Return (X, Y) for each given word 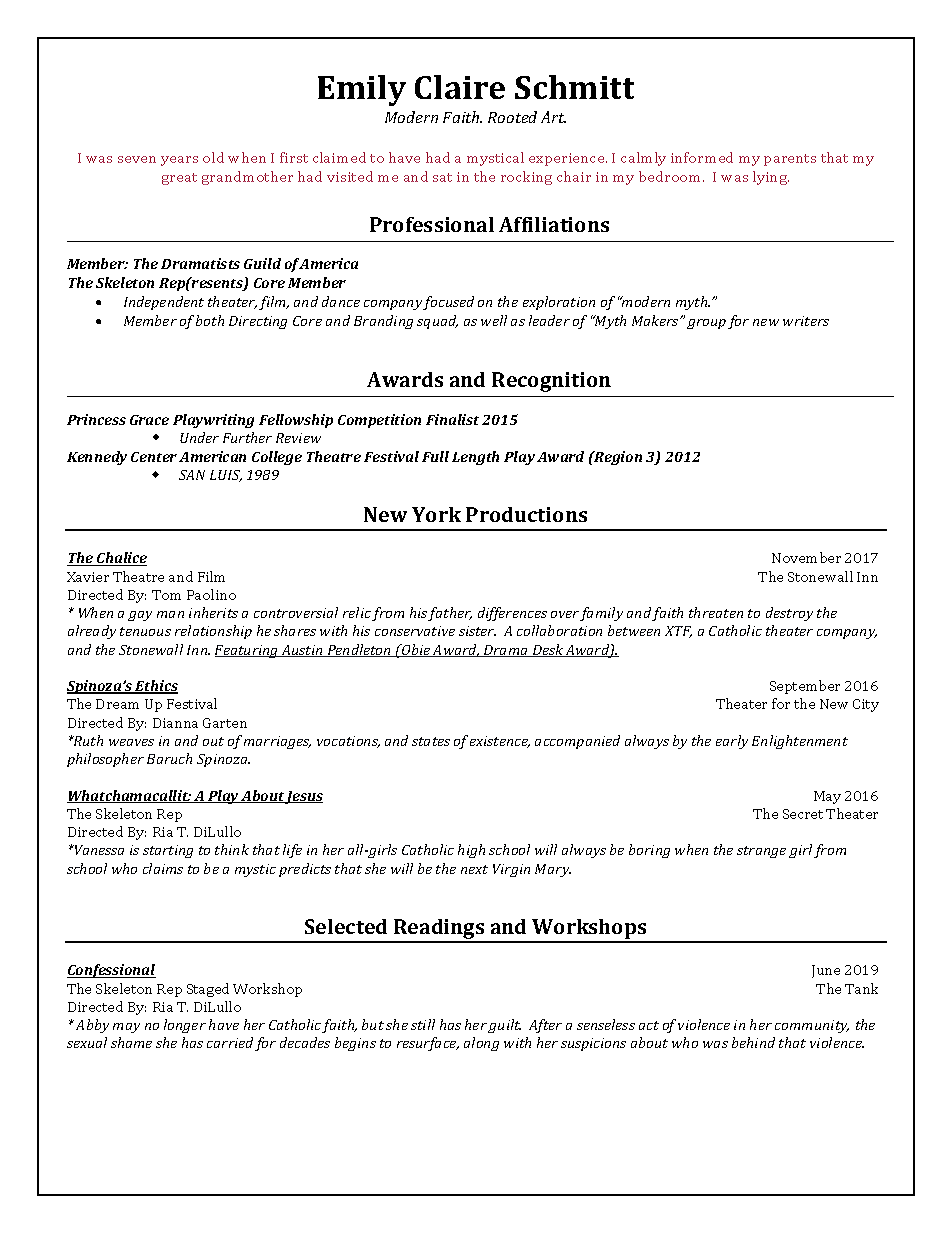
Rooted (512, 117)
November (806, 557)
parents (790, 160)
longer (185, 1026)
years (179, 161)
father (450, 614)
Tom (166, 595)
